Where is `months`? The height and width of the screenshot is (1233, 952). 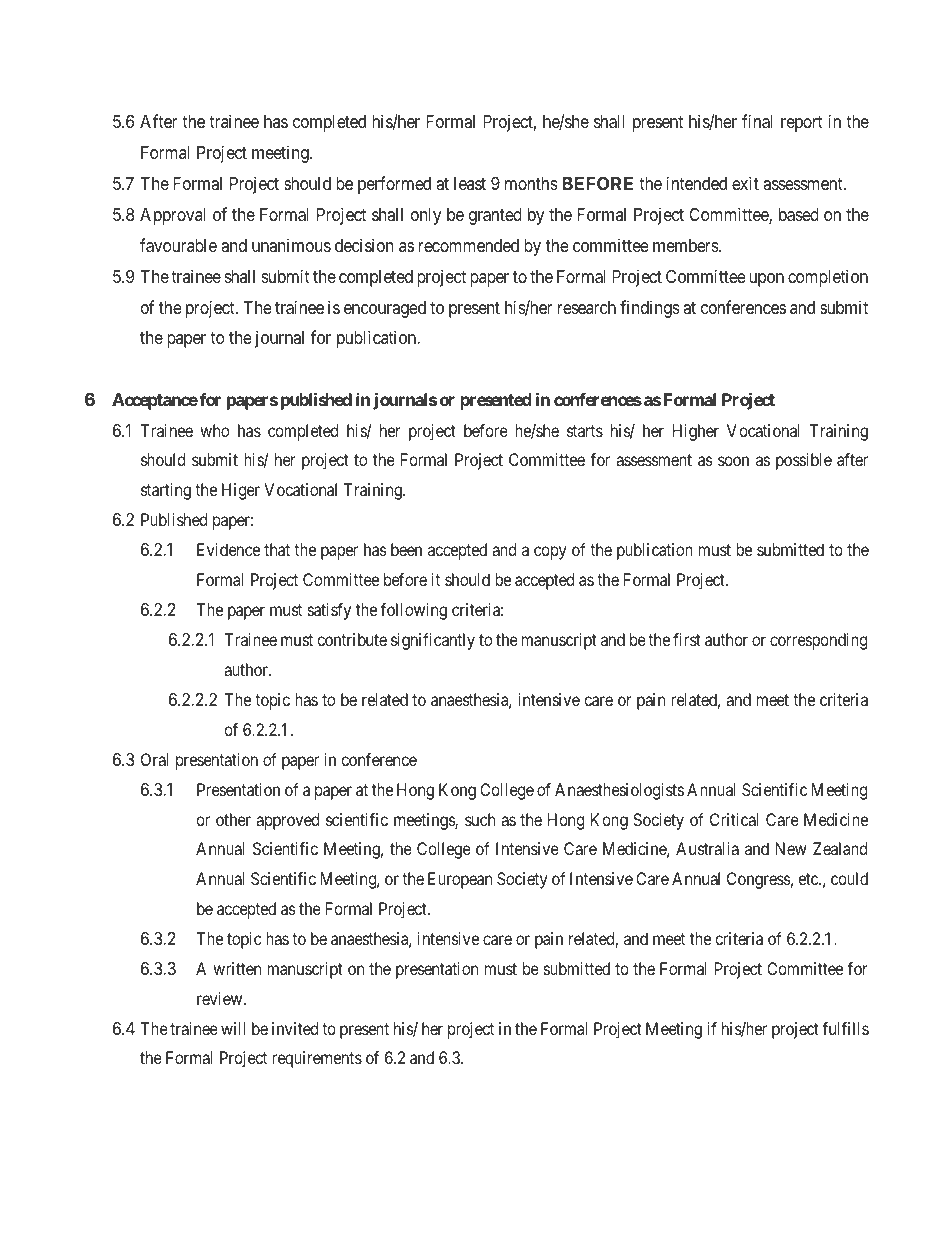 months is located at coordinates (531, 183).
